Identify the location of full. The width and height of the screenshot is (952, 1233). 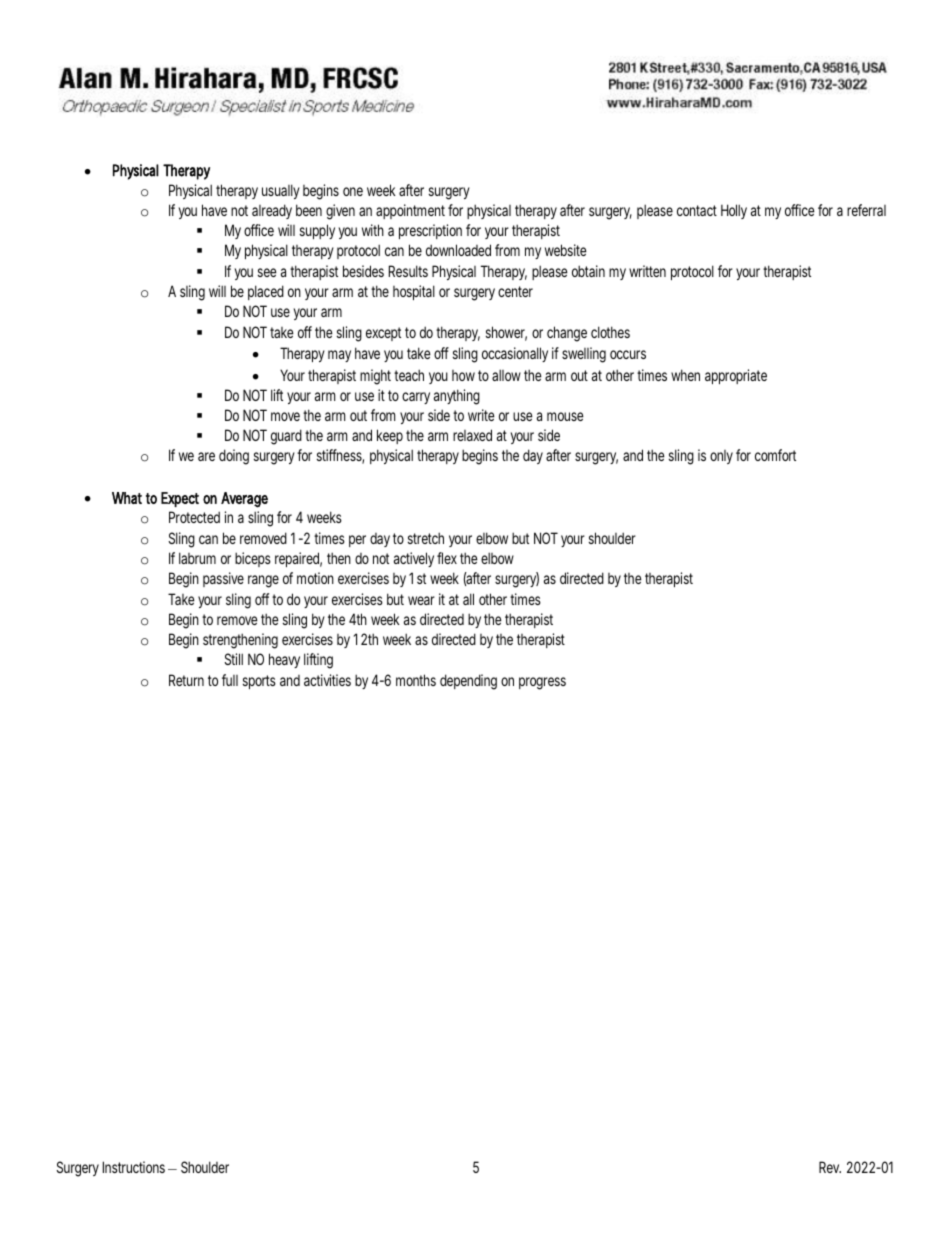
(230, 680).
